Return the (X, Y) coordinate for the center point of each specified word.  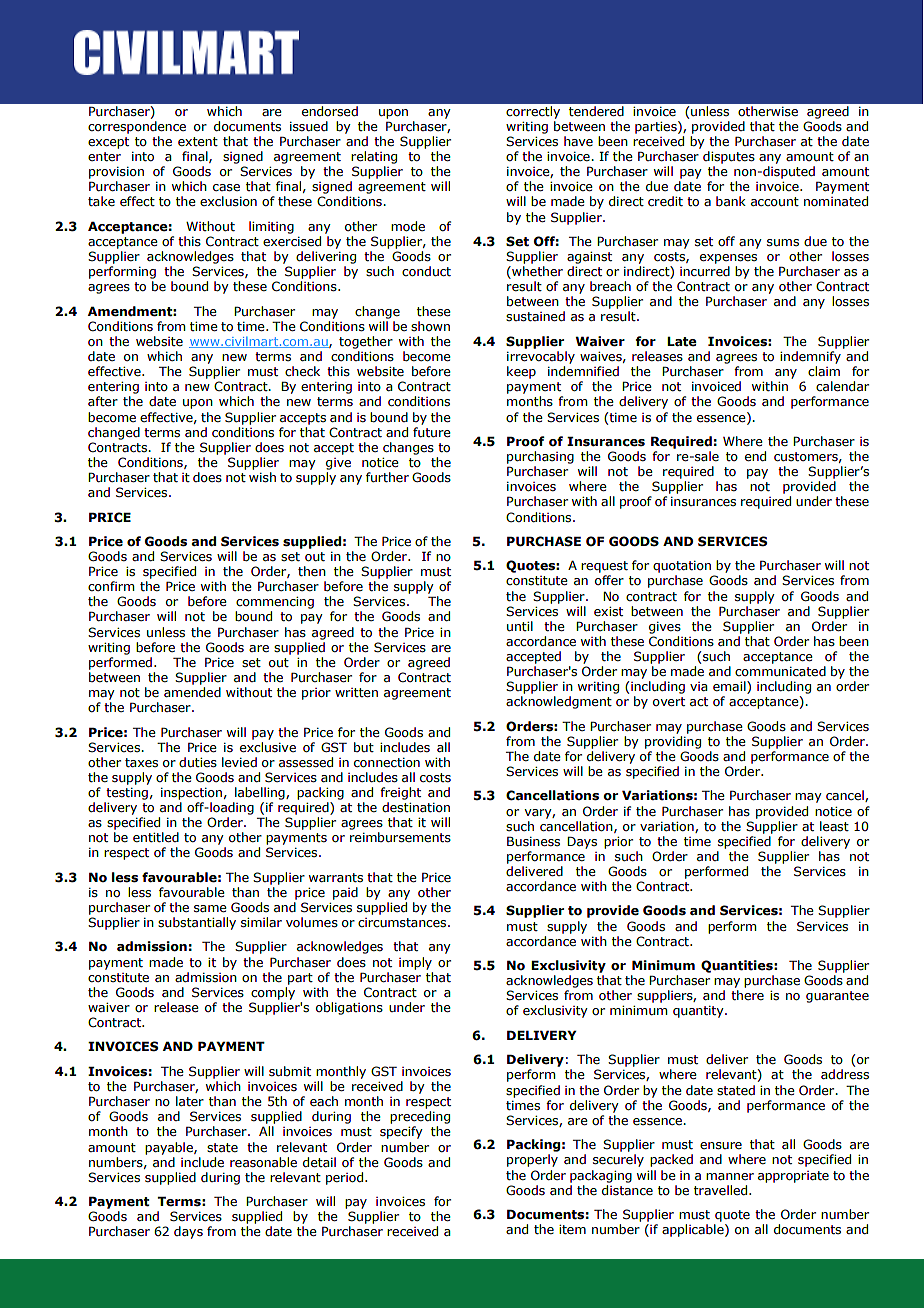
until (520, 626)
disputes (729, 157)
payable (170, 1148)
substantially (197, 923)
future (432, 432)
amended (192, 692)
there (747, 995)
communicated (780, 671)
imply (415, 963)
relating (374, 157)
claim (824, 371)
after (103, 401)
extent (198, 141)
